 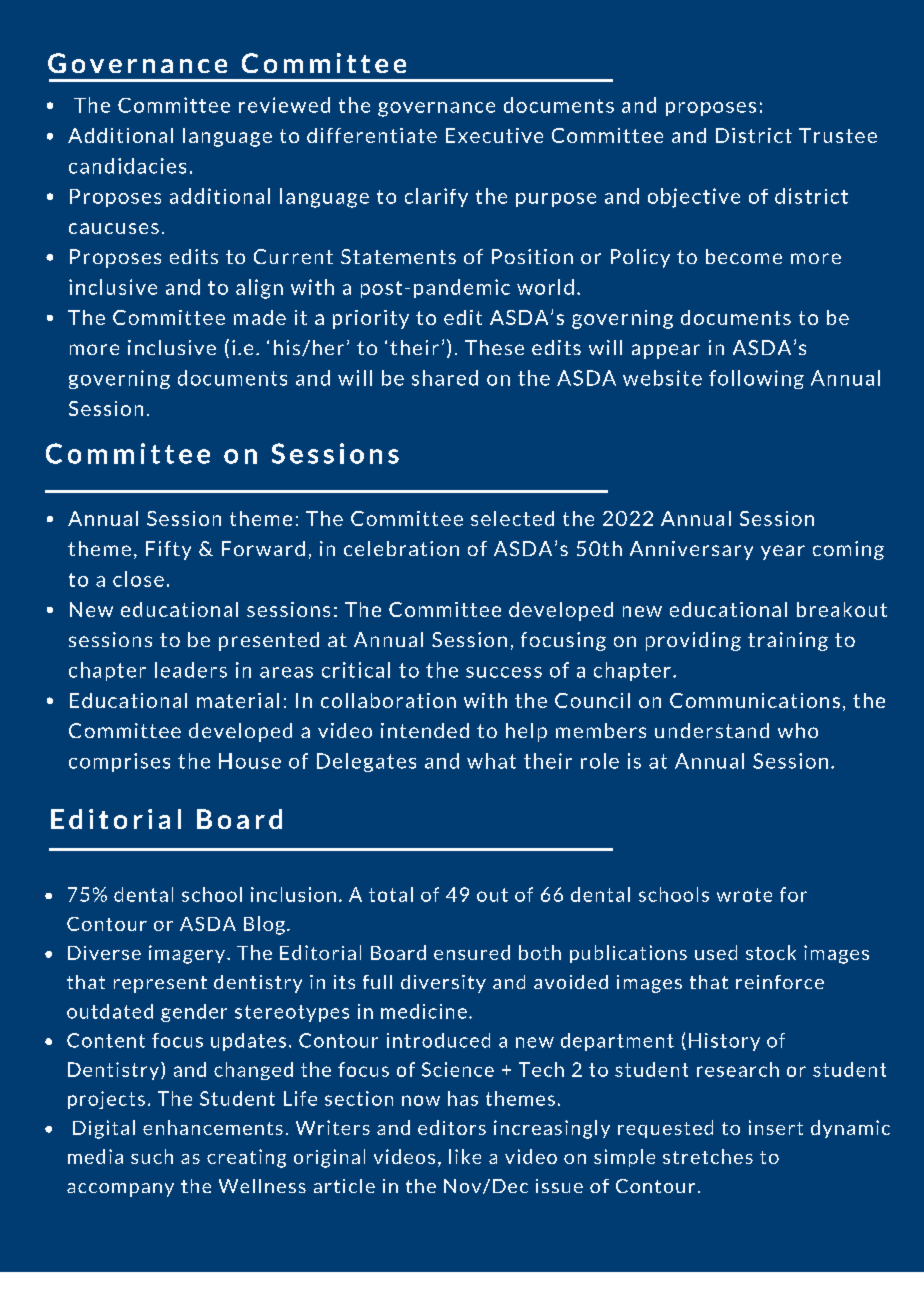 What do you see at coordinates (152, 1156) in the document?
I see `such` at bounding box center [152, 1156].
